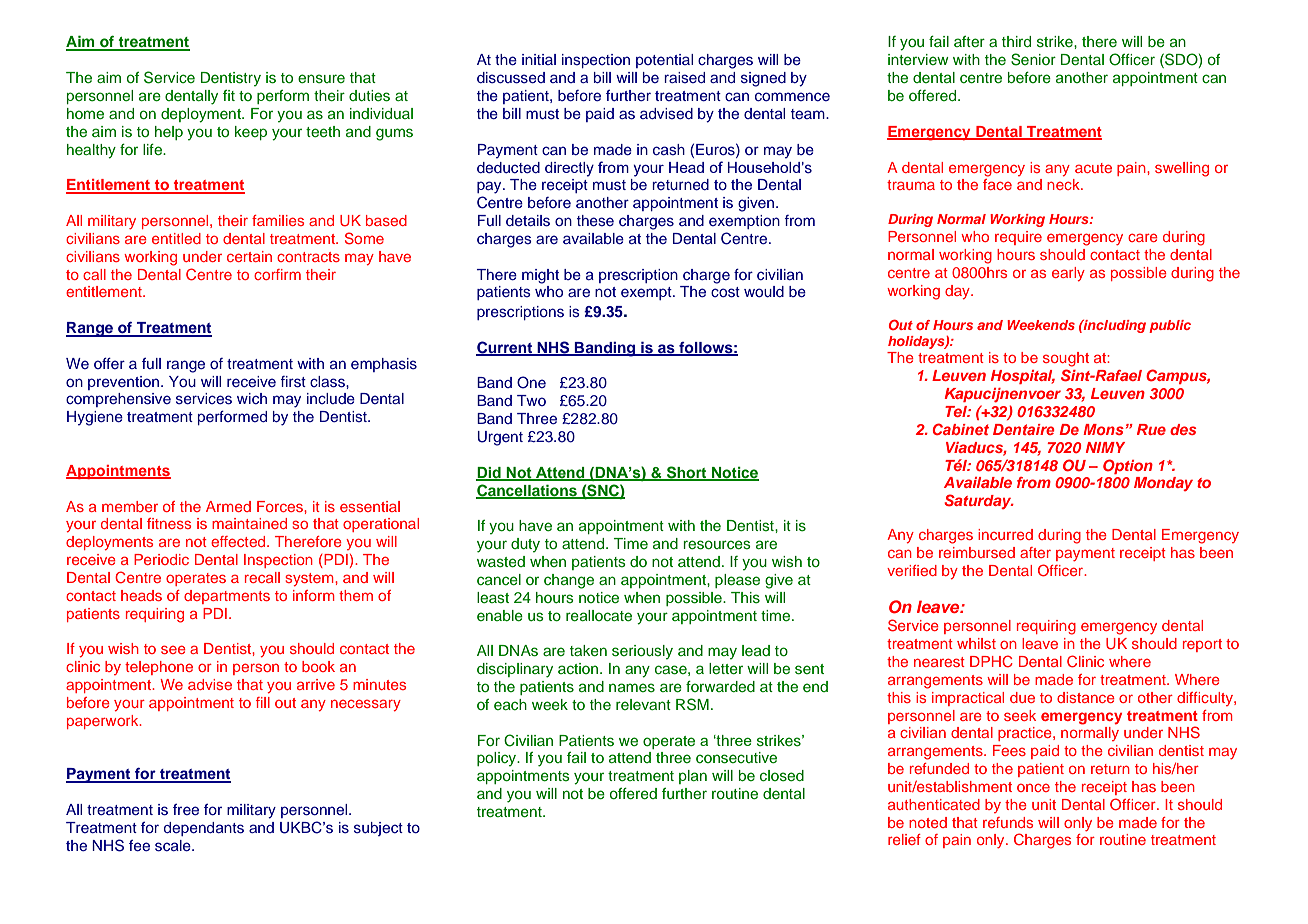 The image size is (1308, 924). I want to click on early, so click(1068, 274).
